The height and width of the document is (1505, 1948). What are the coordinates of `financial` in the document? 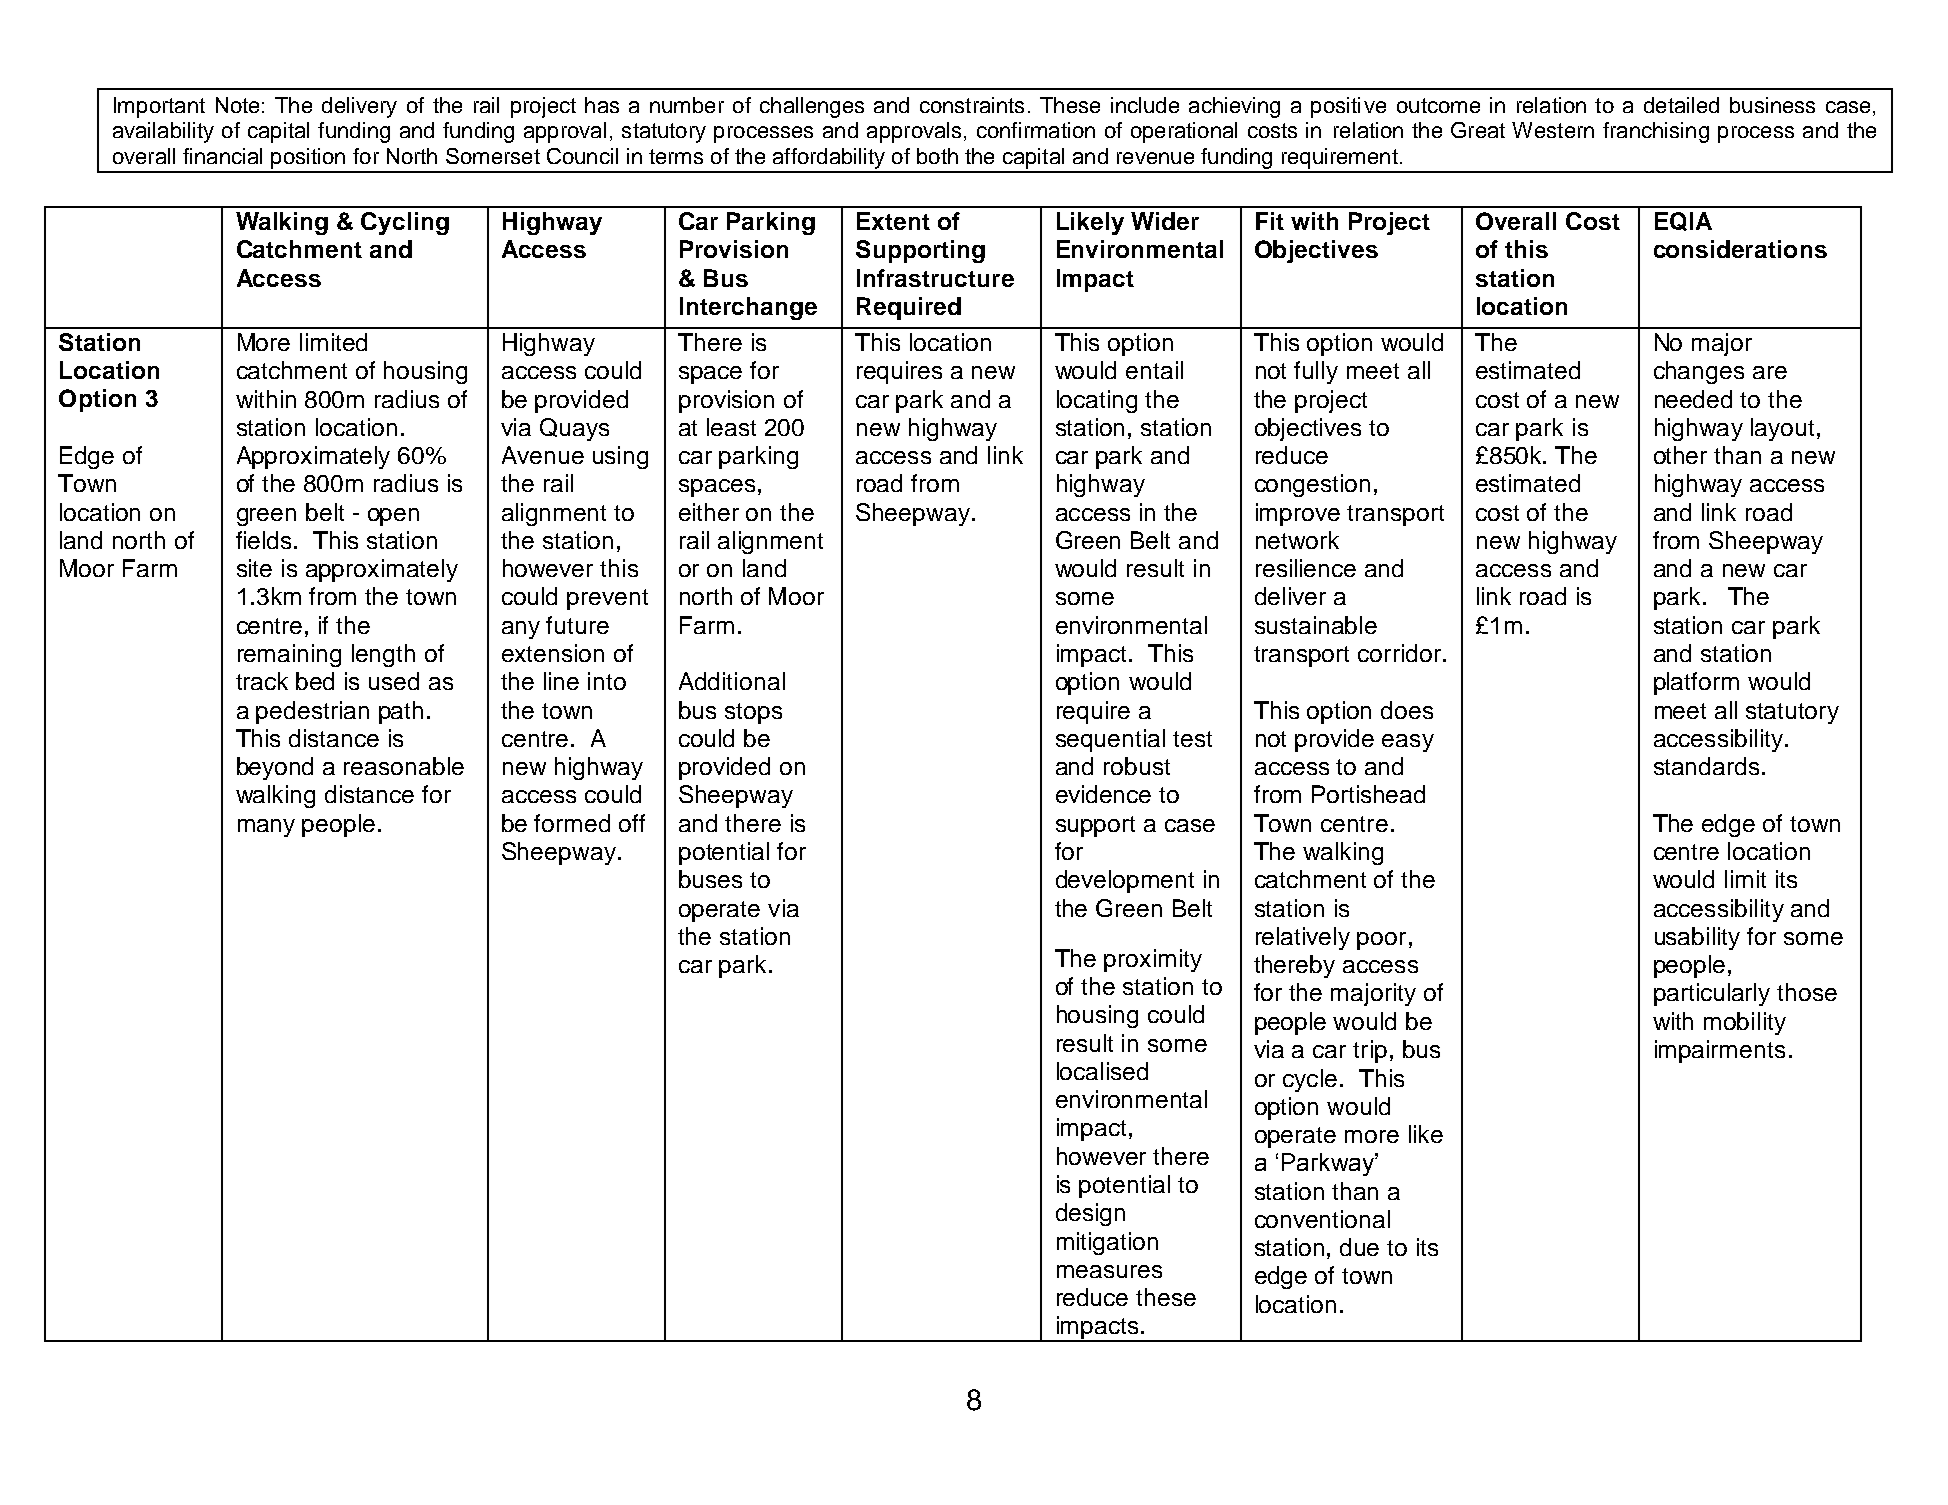 It's located at (222, 156).
